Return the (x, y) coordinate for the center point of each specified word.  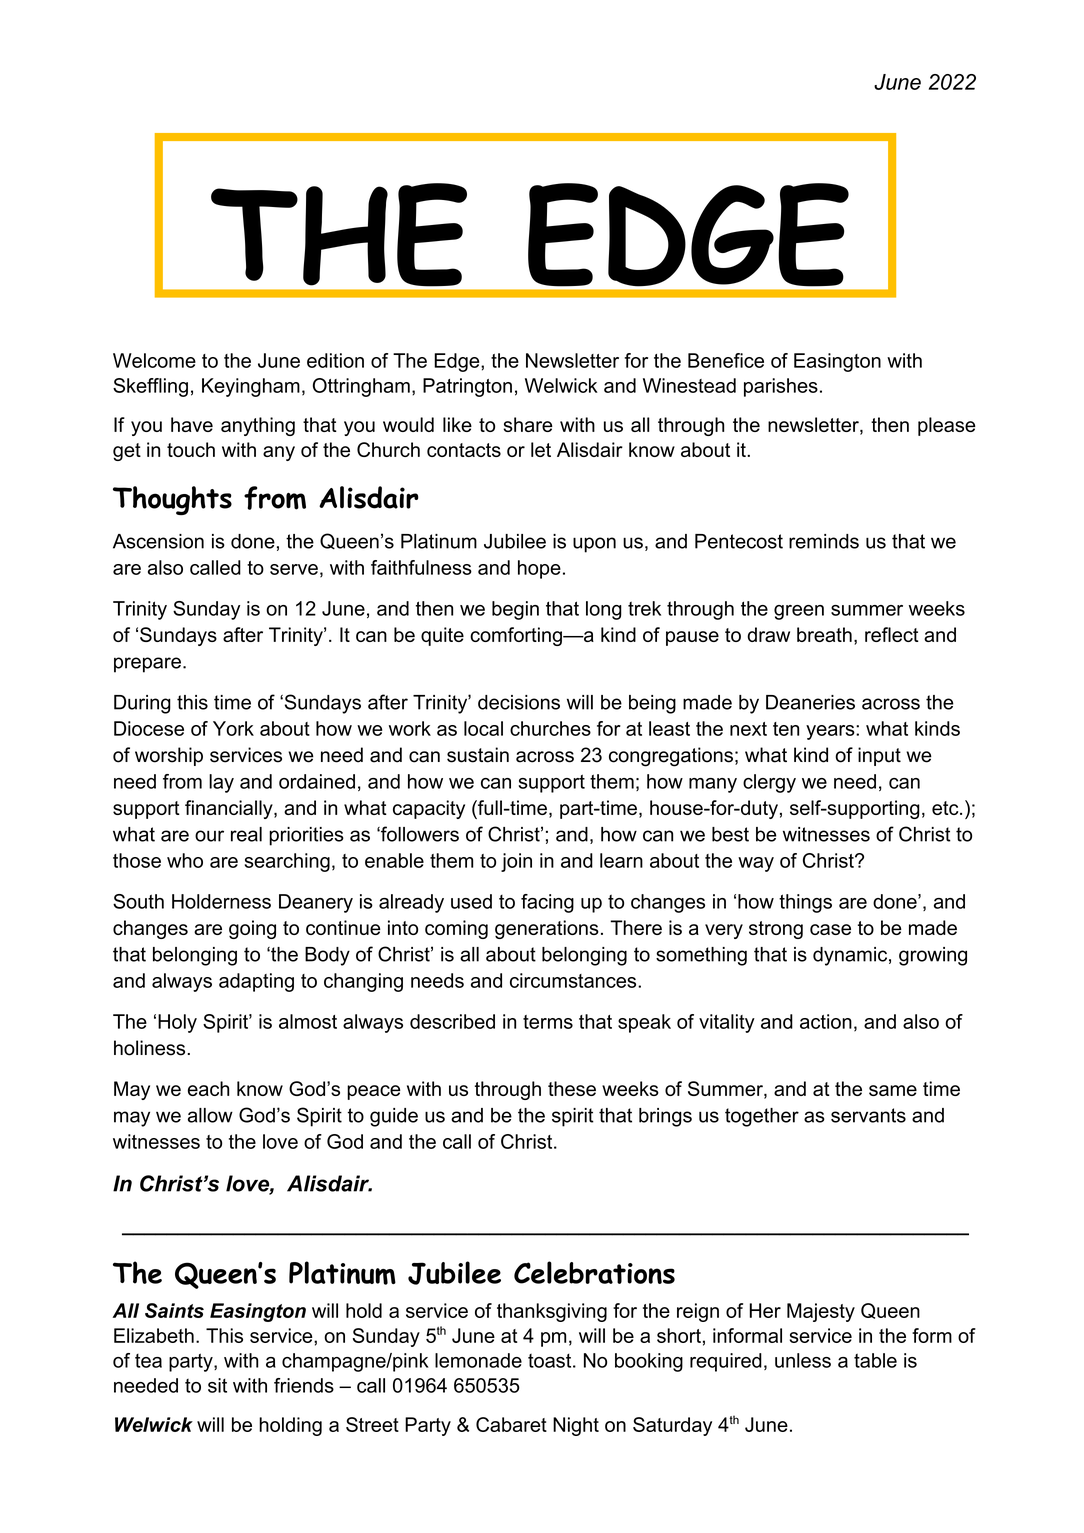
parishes (781, 387)
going (252, 929)
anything (258, 426)
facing (547, 903)
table (875, 1360)
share (528, 424)
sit (217, 1385)
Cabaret (511, 1424)
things (805, 903)
